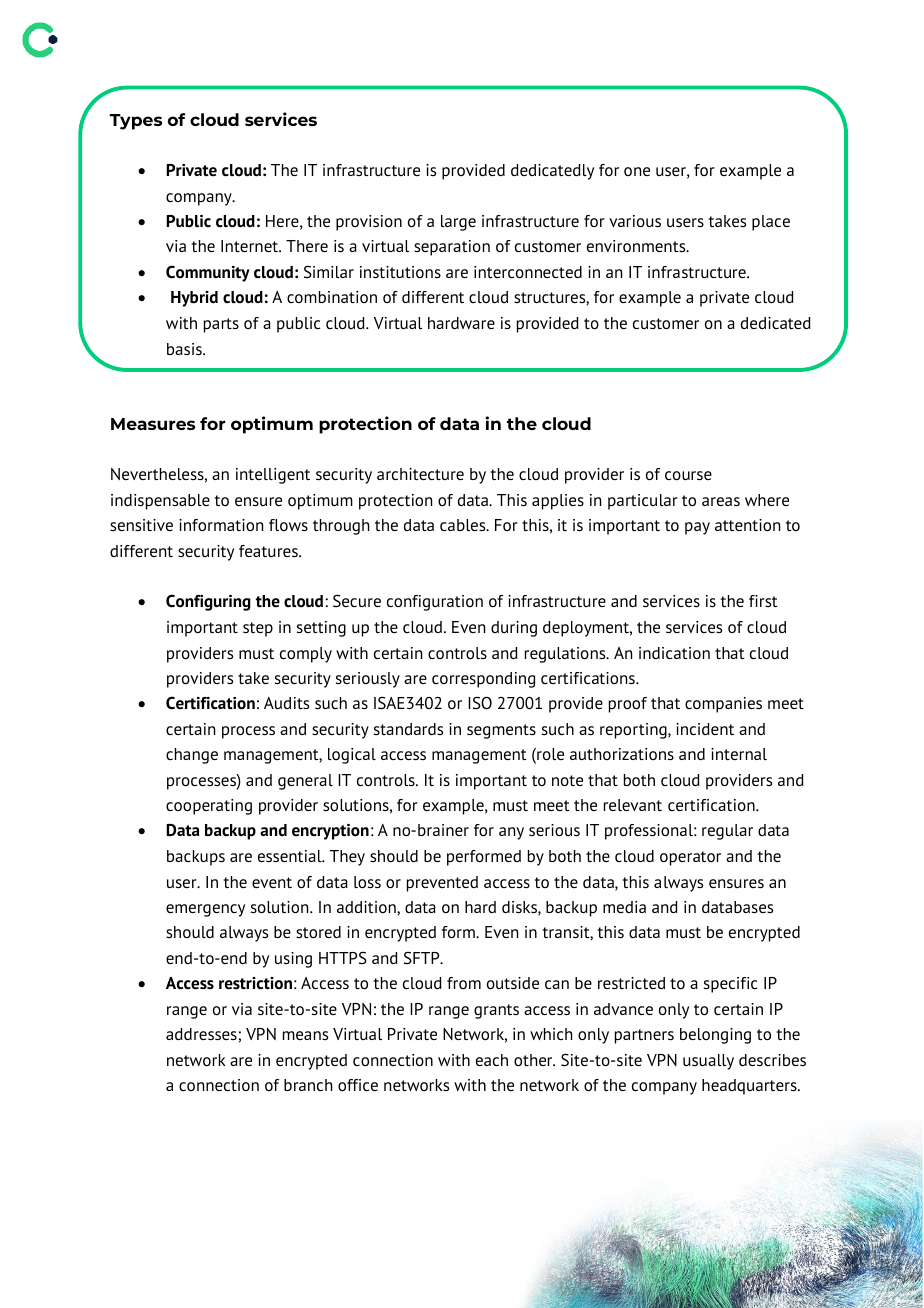  I want to click on addresses, so click(201, 1034).
